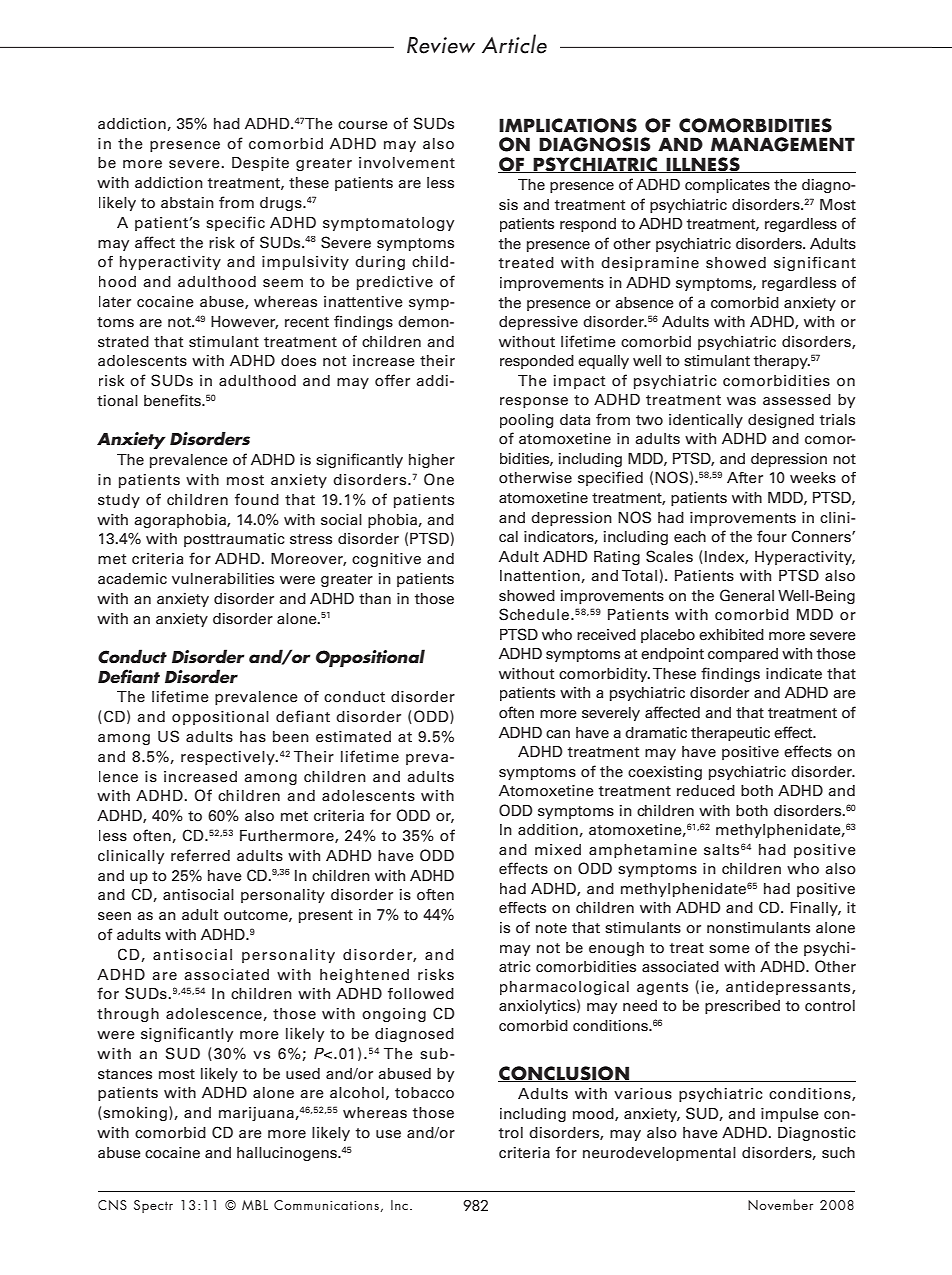 This image has height=1275, width=952. What do you see at coordinates (441, 45) in the image?
I see `Review` at bounding box center [441, 45].
